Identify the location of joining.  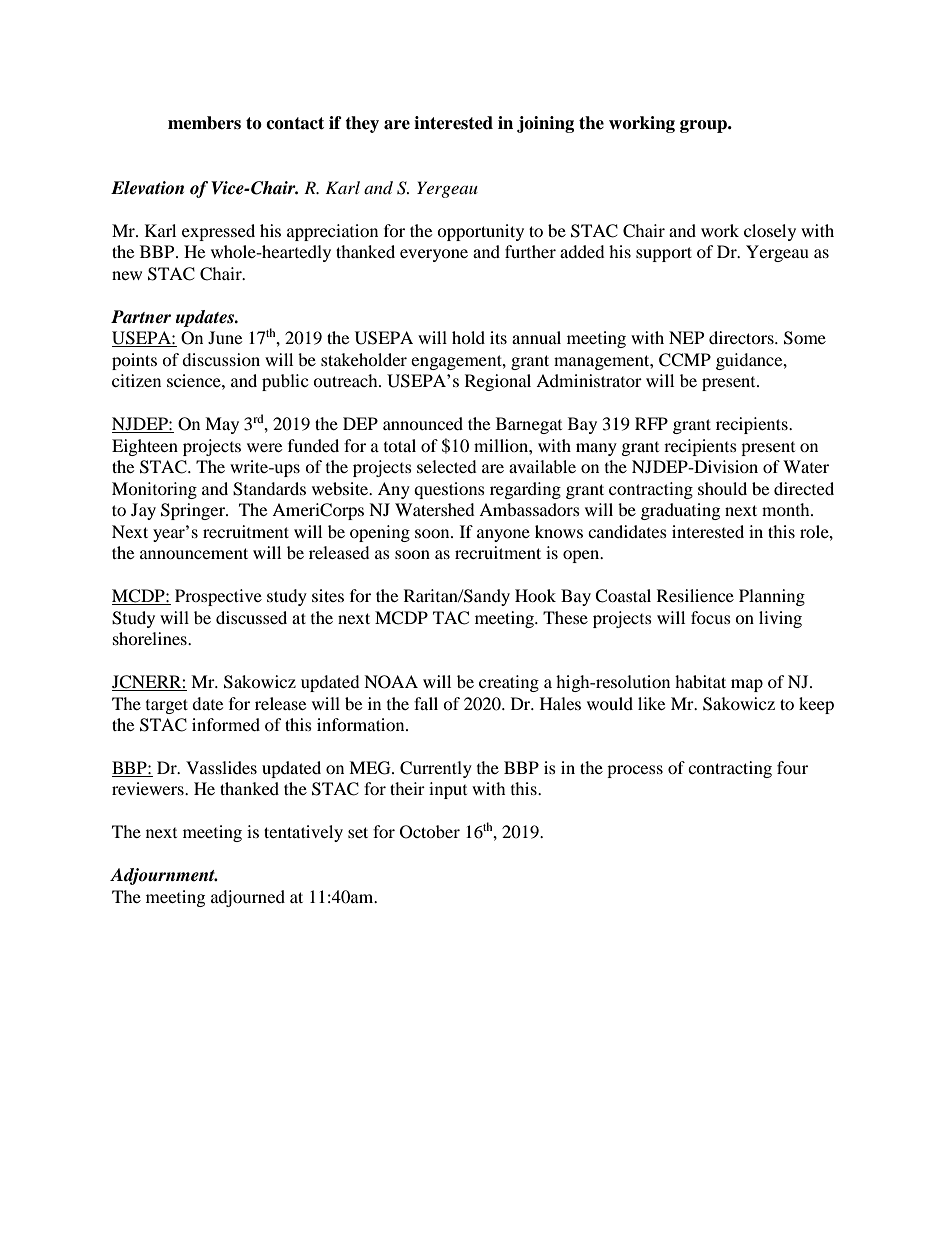
(545, 124).
